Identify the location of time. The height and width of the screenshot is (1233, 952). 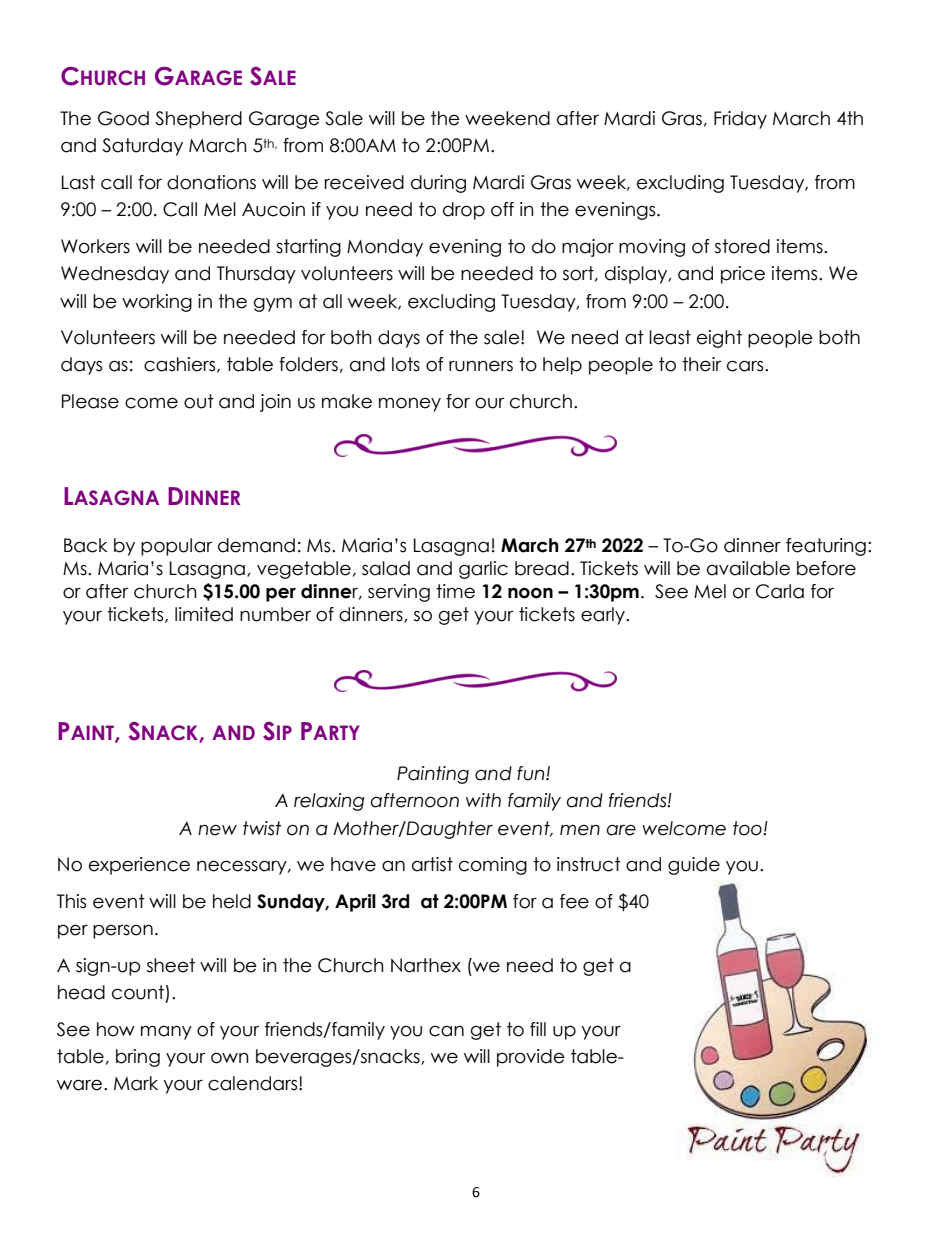
(455, 591).
